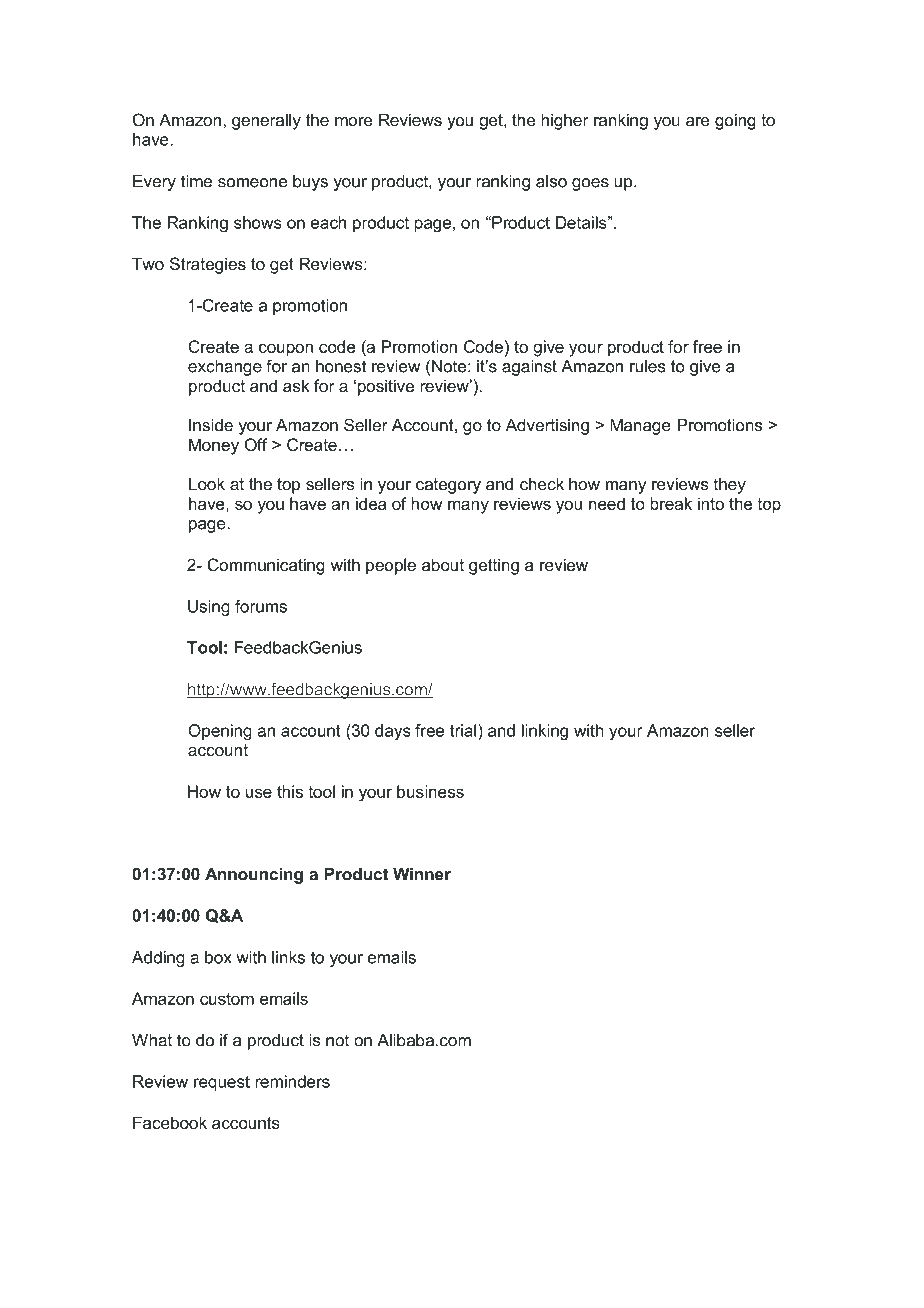 This screenshot has height=1308, width=924. Describe the element at coordinates (698, 122) in the screenshot. I see `are` at that location.
